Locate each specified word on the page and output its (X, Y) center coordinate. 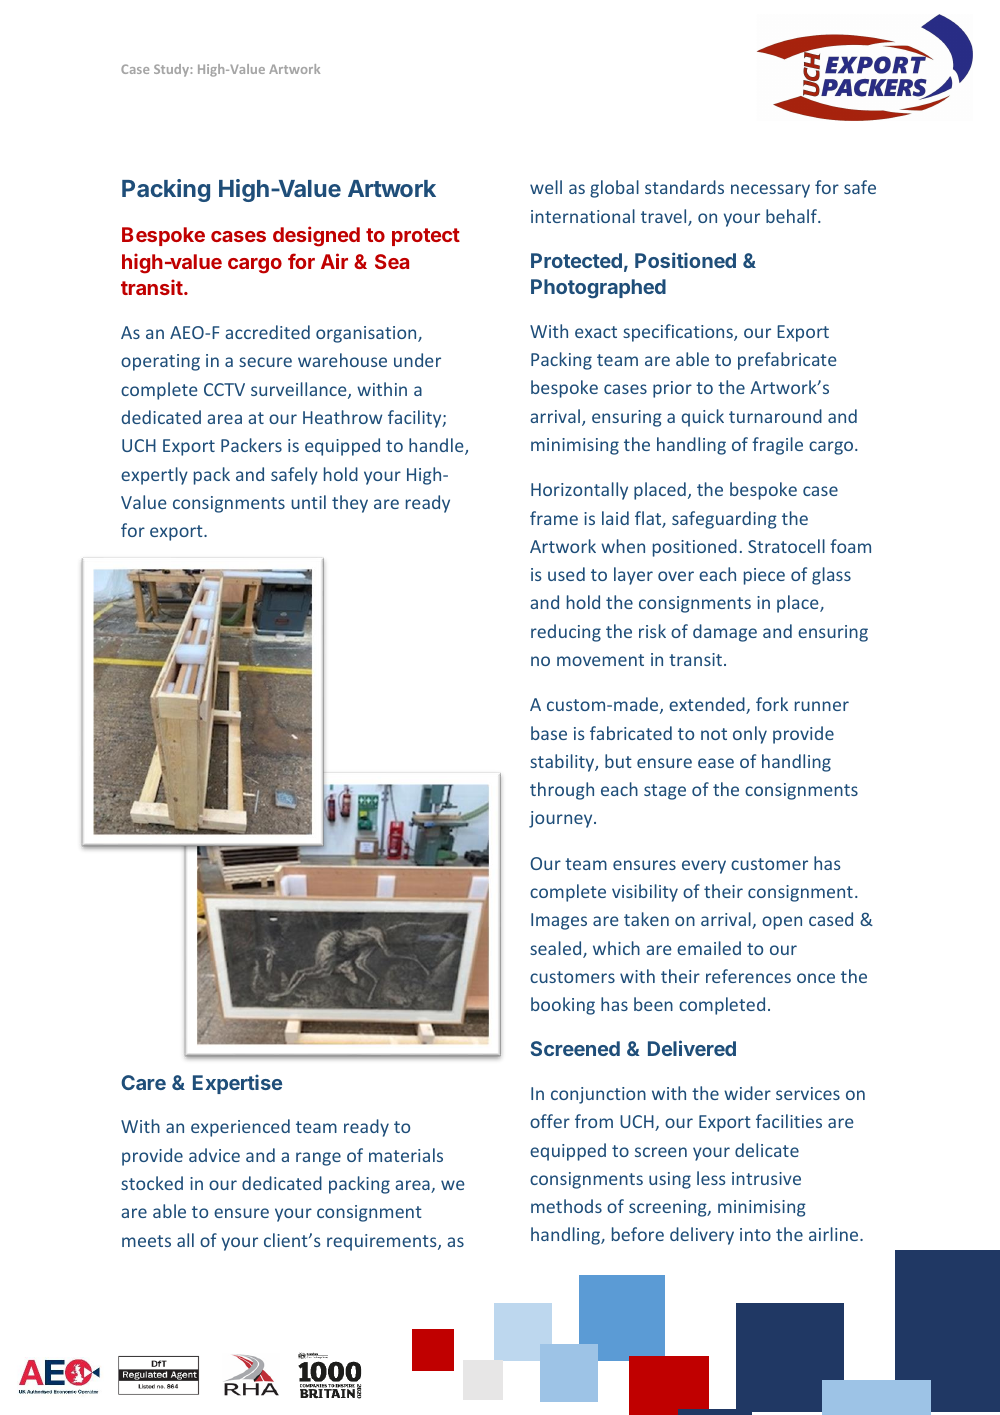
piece (764, 576)
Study (171, 70)
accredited (267, 332)
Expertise (237, 1084)
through (562, 791)
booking (563, 1006)
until (308, 502)
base (549, 733)
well (546, 187)
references (748, 976)
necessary (770, 191)
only (750, 735)
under (417, 360)
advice (214, 1155)
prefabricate (787, 361)
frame (554, 518)
